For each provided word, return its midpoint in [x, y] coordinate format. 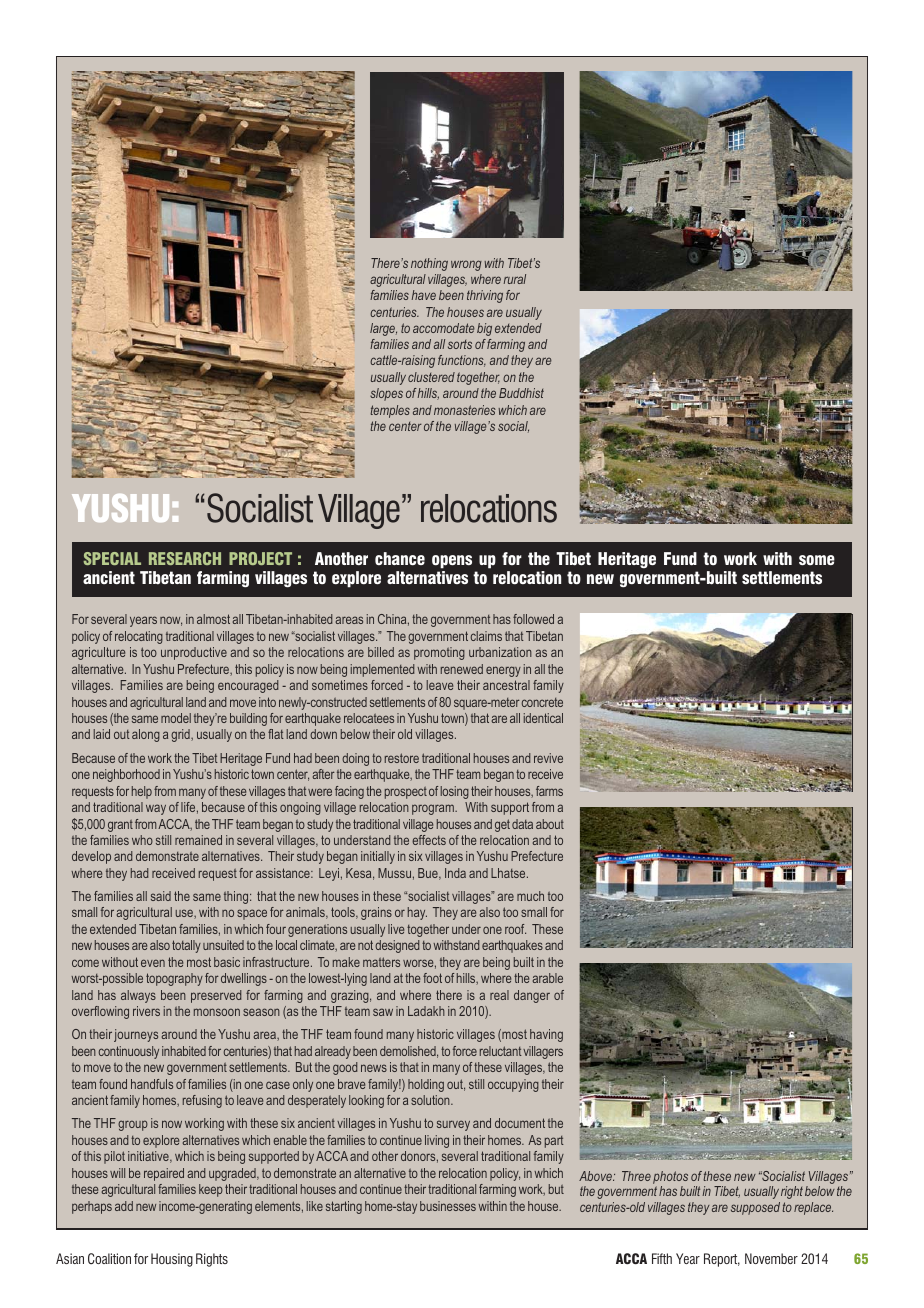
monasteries [465, 410]
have [424, 295]
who [142, 840]
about [550, 824]
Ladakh [426, 1011]
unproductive [194, 653]
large [383, 329]
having [546, 1035]
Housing [172, 1260]
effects [429, 840]
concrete [542, 702]
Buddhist [521, 393]
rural [515, 279]
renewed [462, 669]
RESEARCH [185, 558]
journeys [136, 1035]
